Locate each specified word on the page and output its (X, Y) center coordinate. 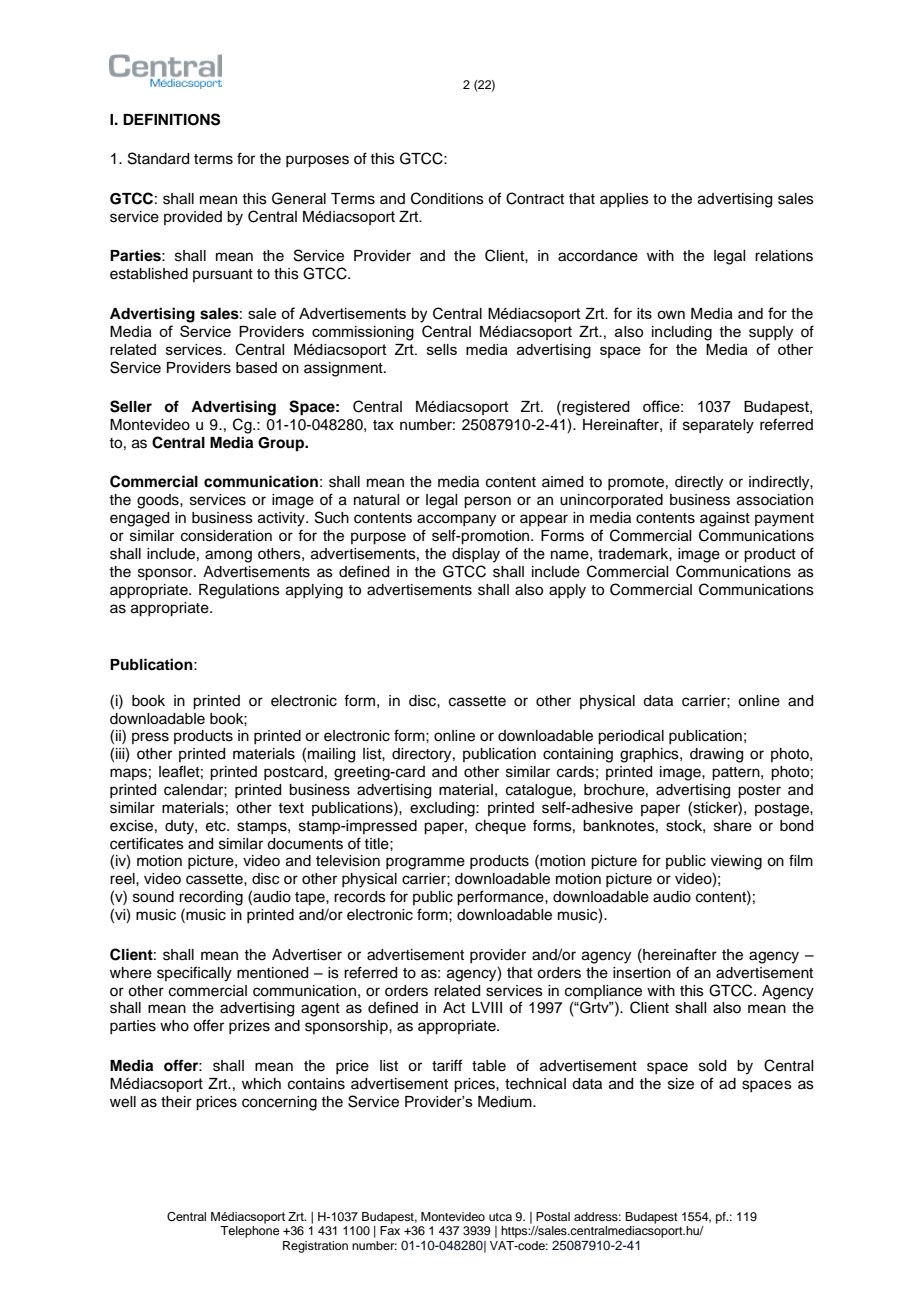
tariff (447, 1065)
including (682, 333)
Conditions (447, 198)
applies (624, 200)
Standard (158, 158)
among (228, 556)
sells (442, 349)
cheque (500, 827)
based (256, 368)
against (725, 519)
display (476, 555)
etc (217, 826)
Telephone (249, 1232)
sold (712, 1066)
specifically (194, 974)
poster (759, 792)
